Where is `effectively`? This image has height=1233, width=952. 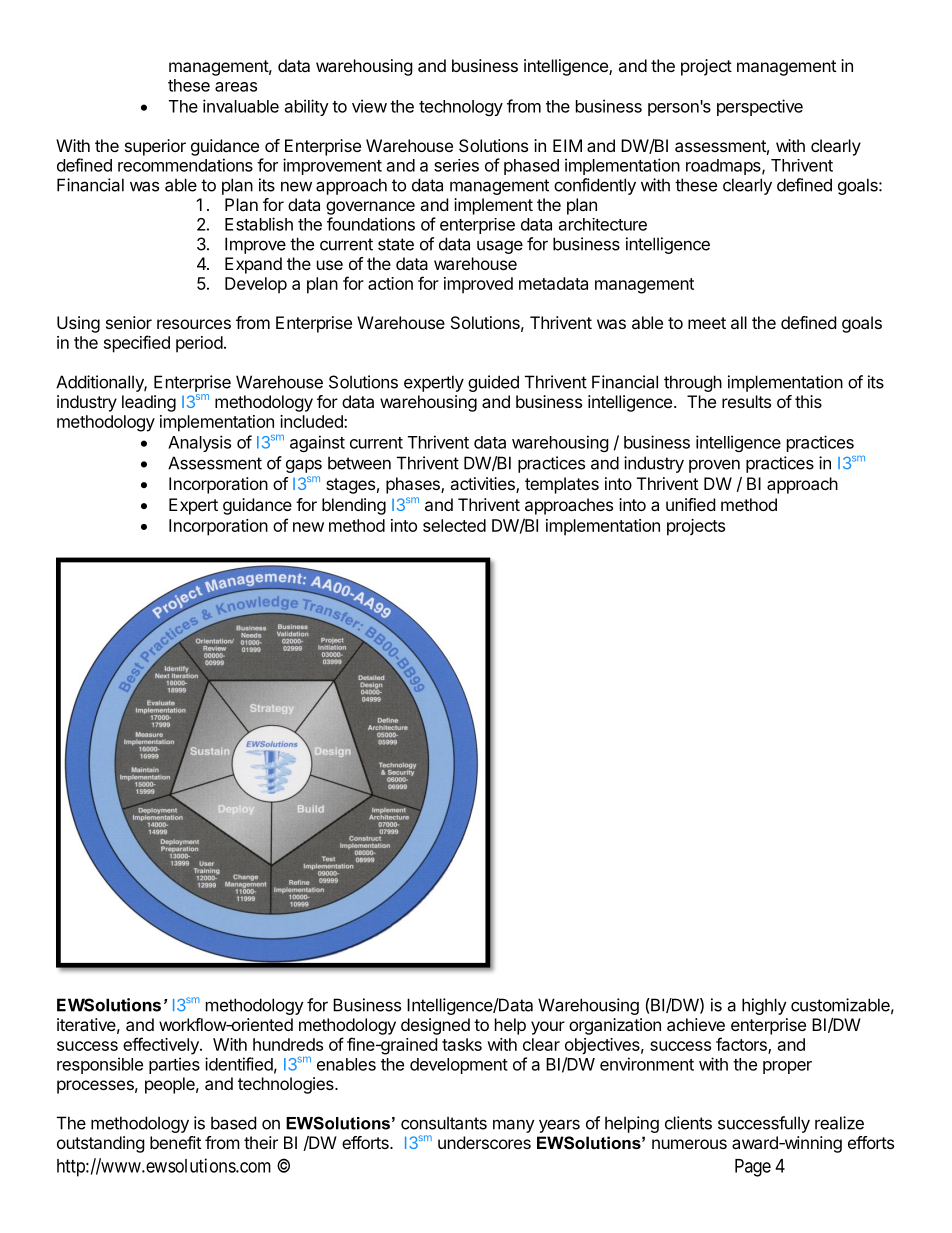
effectively is located at coordinates (162, 1046).
